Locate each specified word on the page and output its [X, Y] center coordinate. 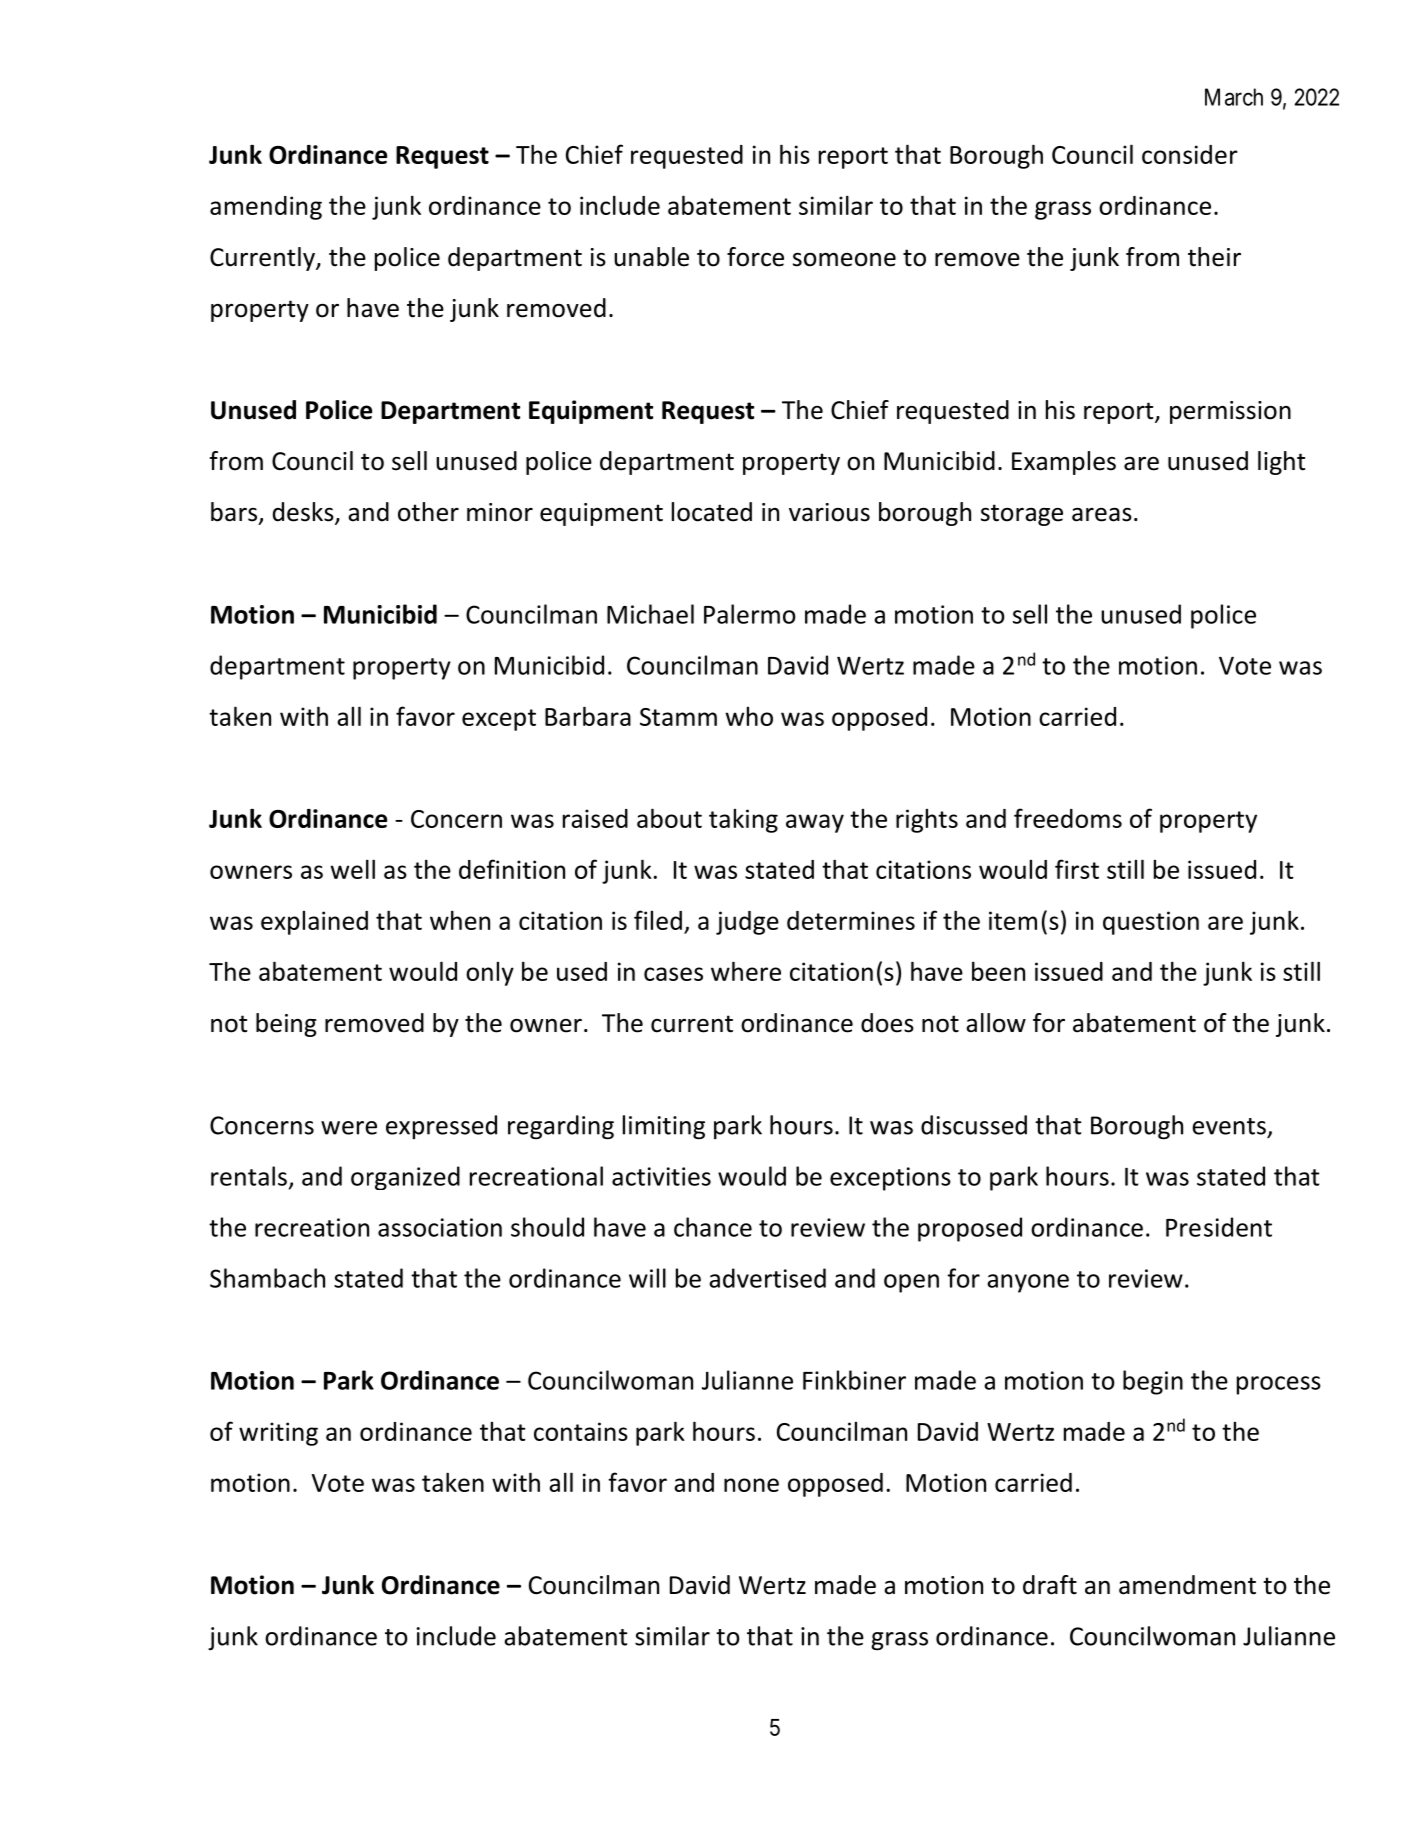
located [712, 512]
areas [1102, 515]
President [1219, 1227]
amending [266, 208]
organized [405, 1178]
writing [278, 1434]
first [1077, 869]
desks [304, 513]
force [755, 257]
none [751, 1485]
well [352, 869]
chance [713, 1227]
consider [1190, 154]
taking [743, 821]
